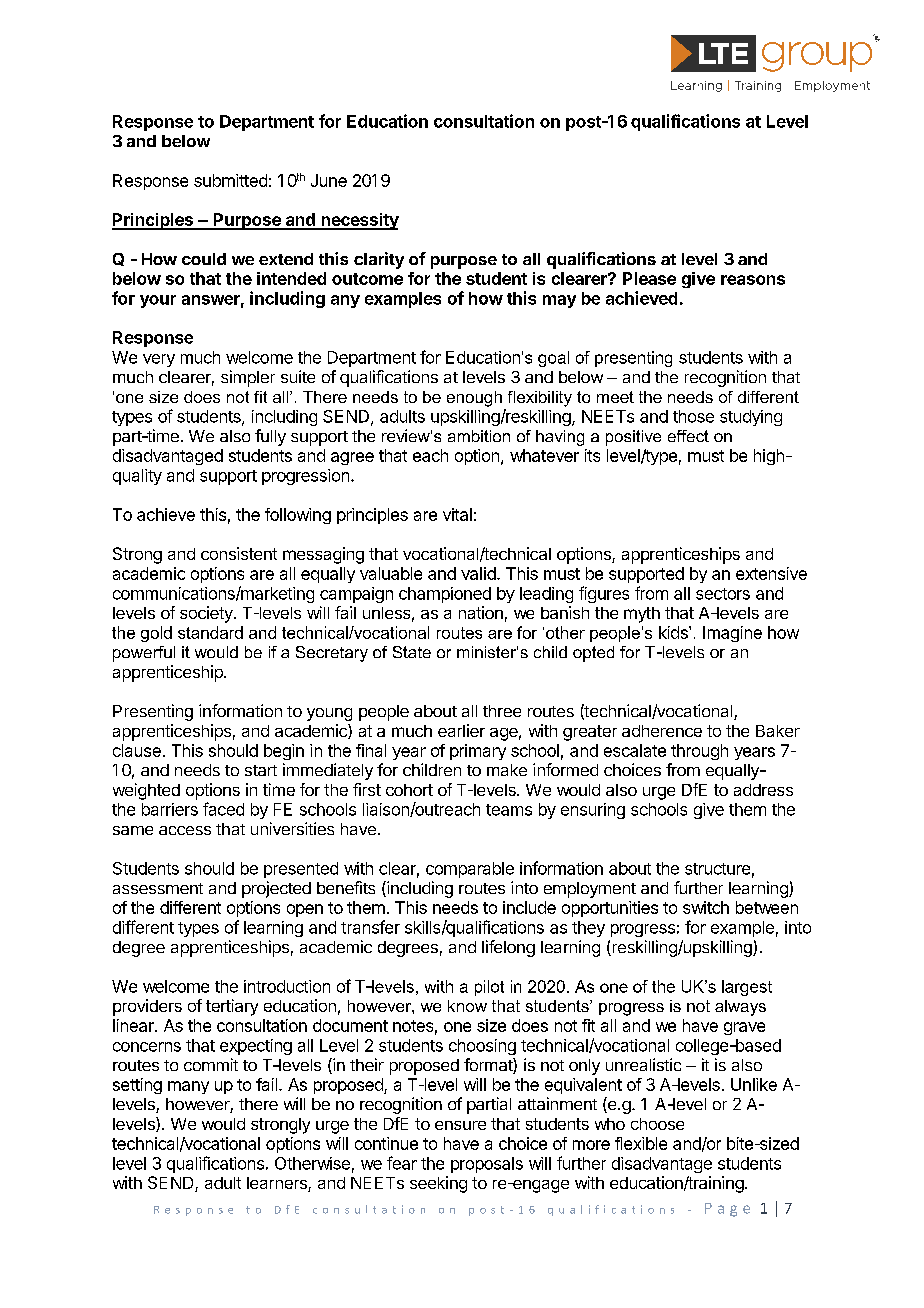 The image size is (924, 1308). I want to click on necessity, so click(359, 221).
